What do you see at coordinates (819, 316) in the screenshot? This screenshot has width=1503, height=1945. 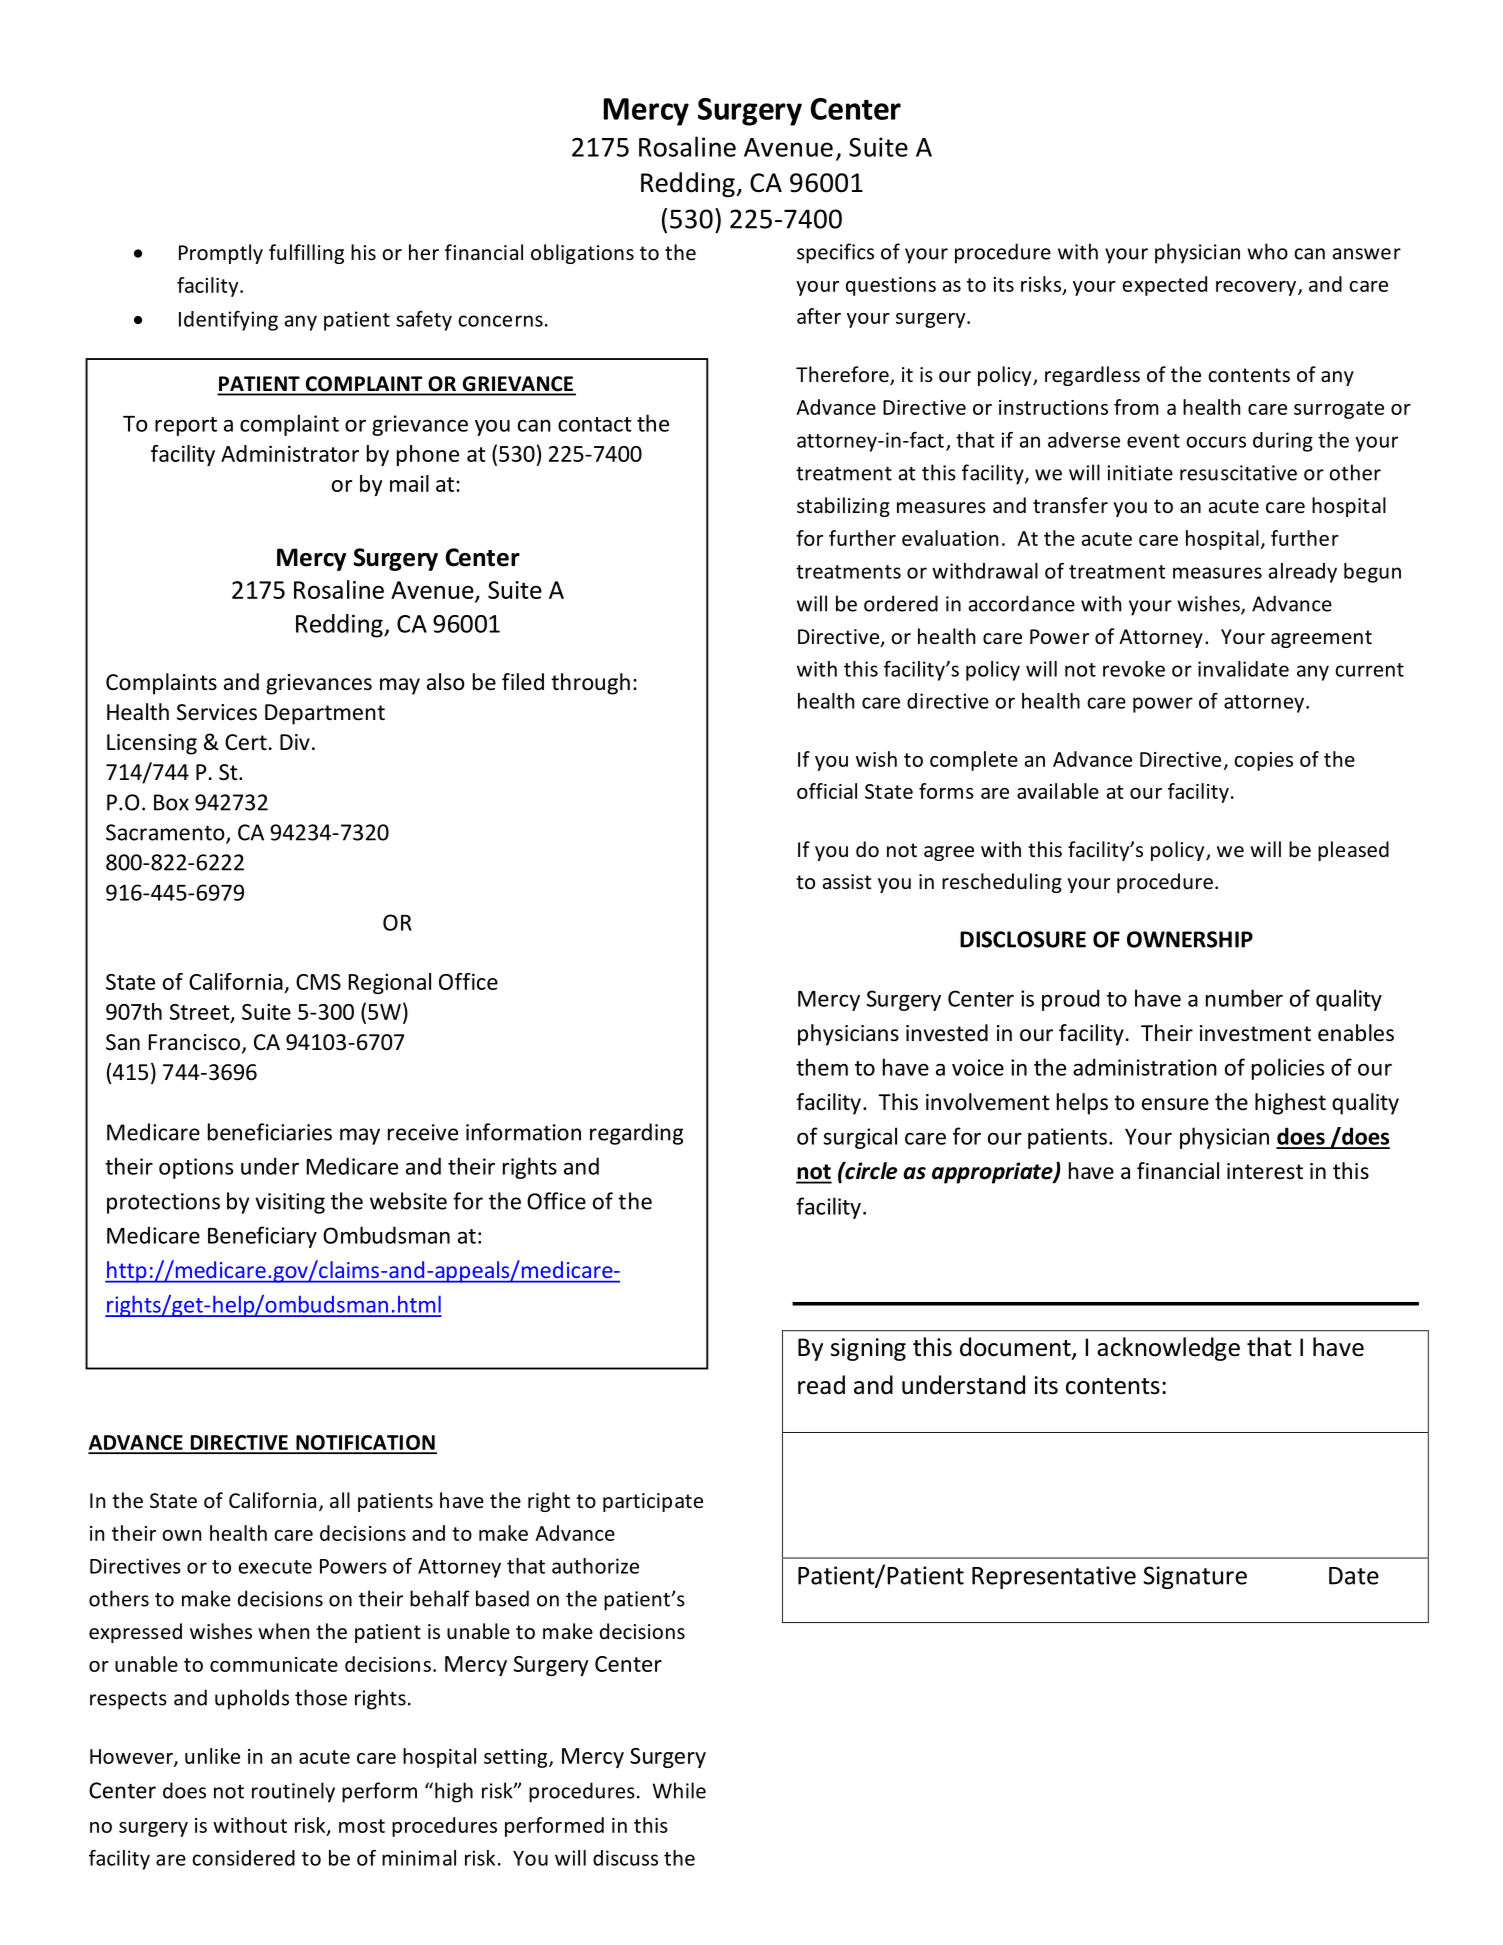 I see `after` at bounding box center [819, 316].
